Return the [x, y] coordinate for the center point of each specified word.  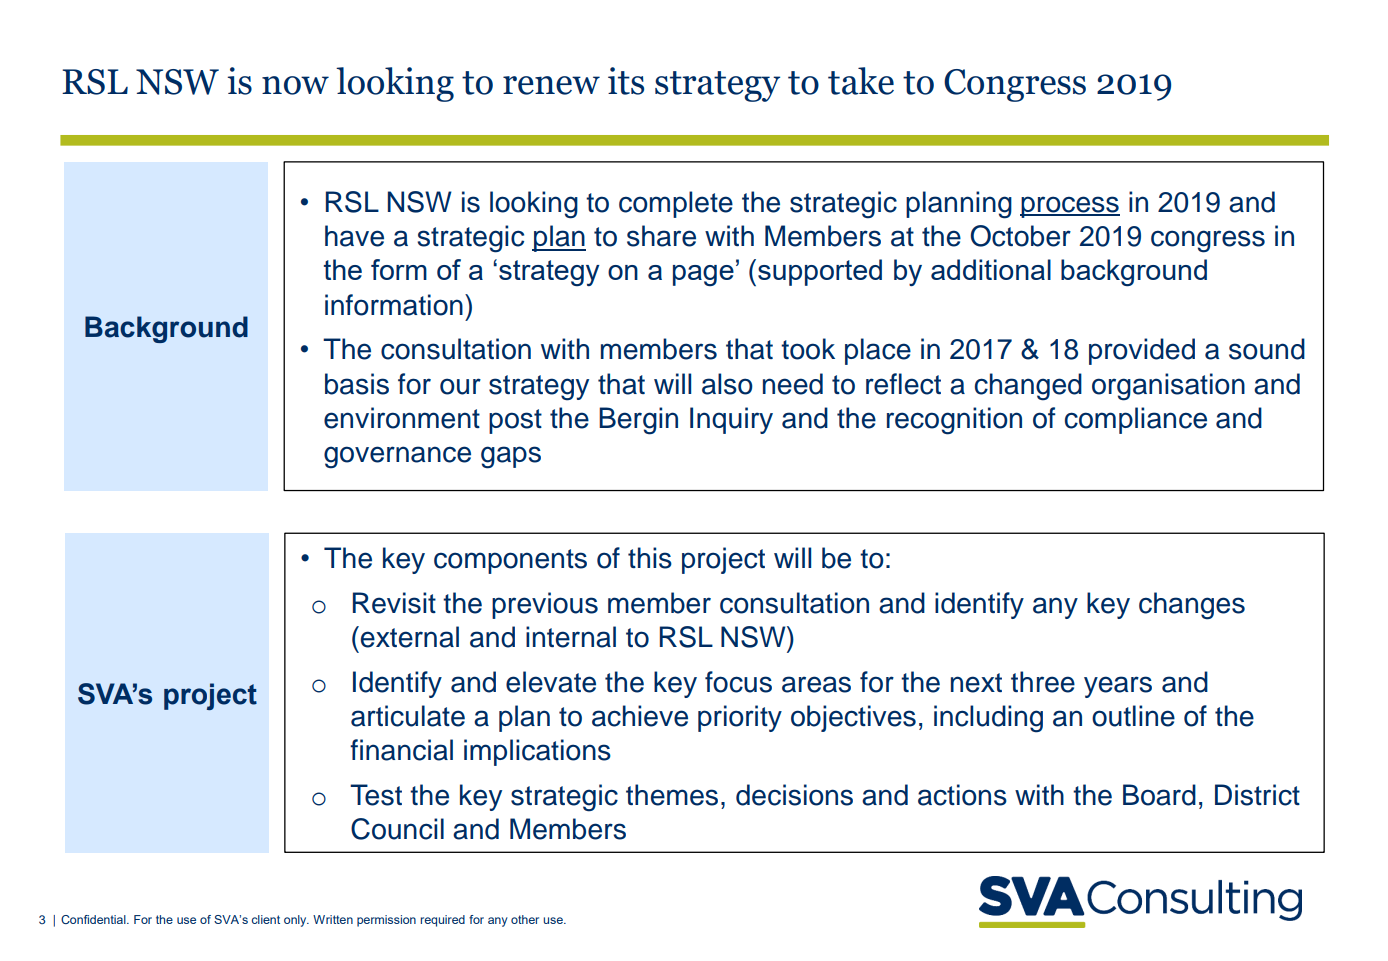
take [861, 81]
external [410, 637]
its [626, 81]
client [266, 919]
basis [357, 384]
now [295, 85]
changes [1192, 606]
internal [571, 637]
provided [1142, 351]
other [525, 919]
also [727, 384]
